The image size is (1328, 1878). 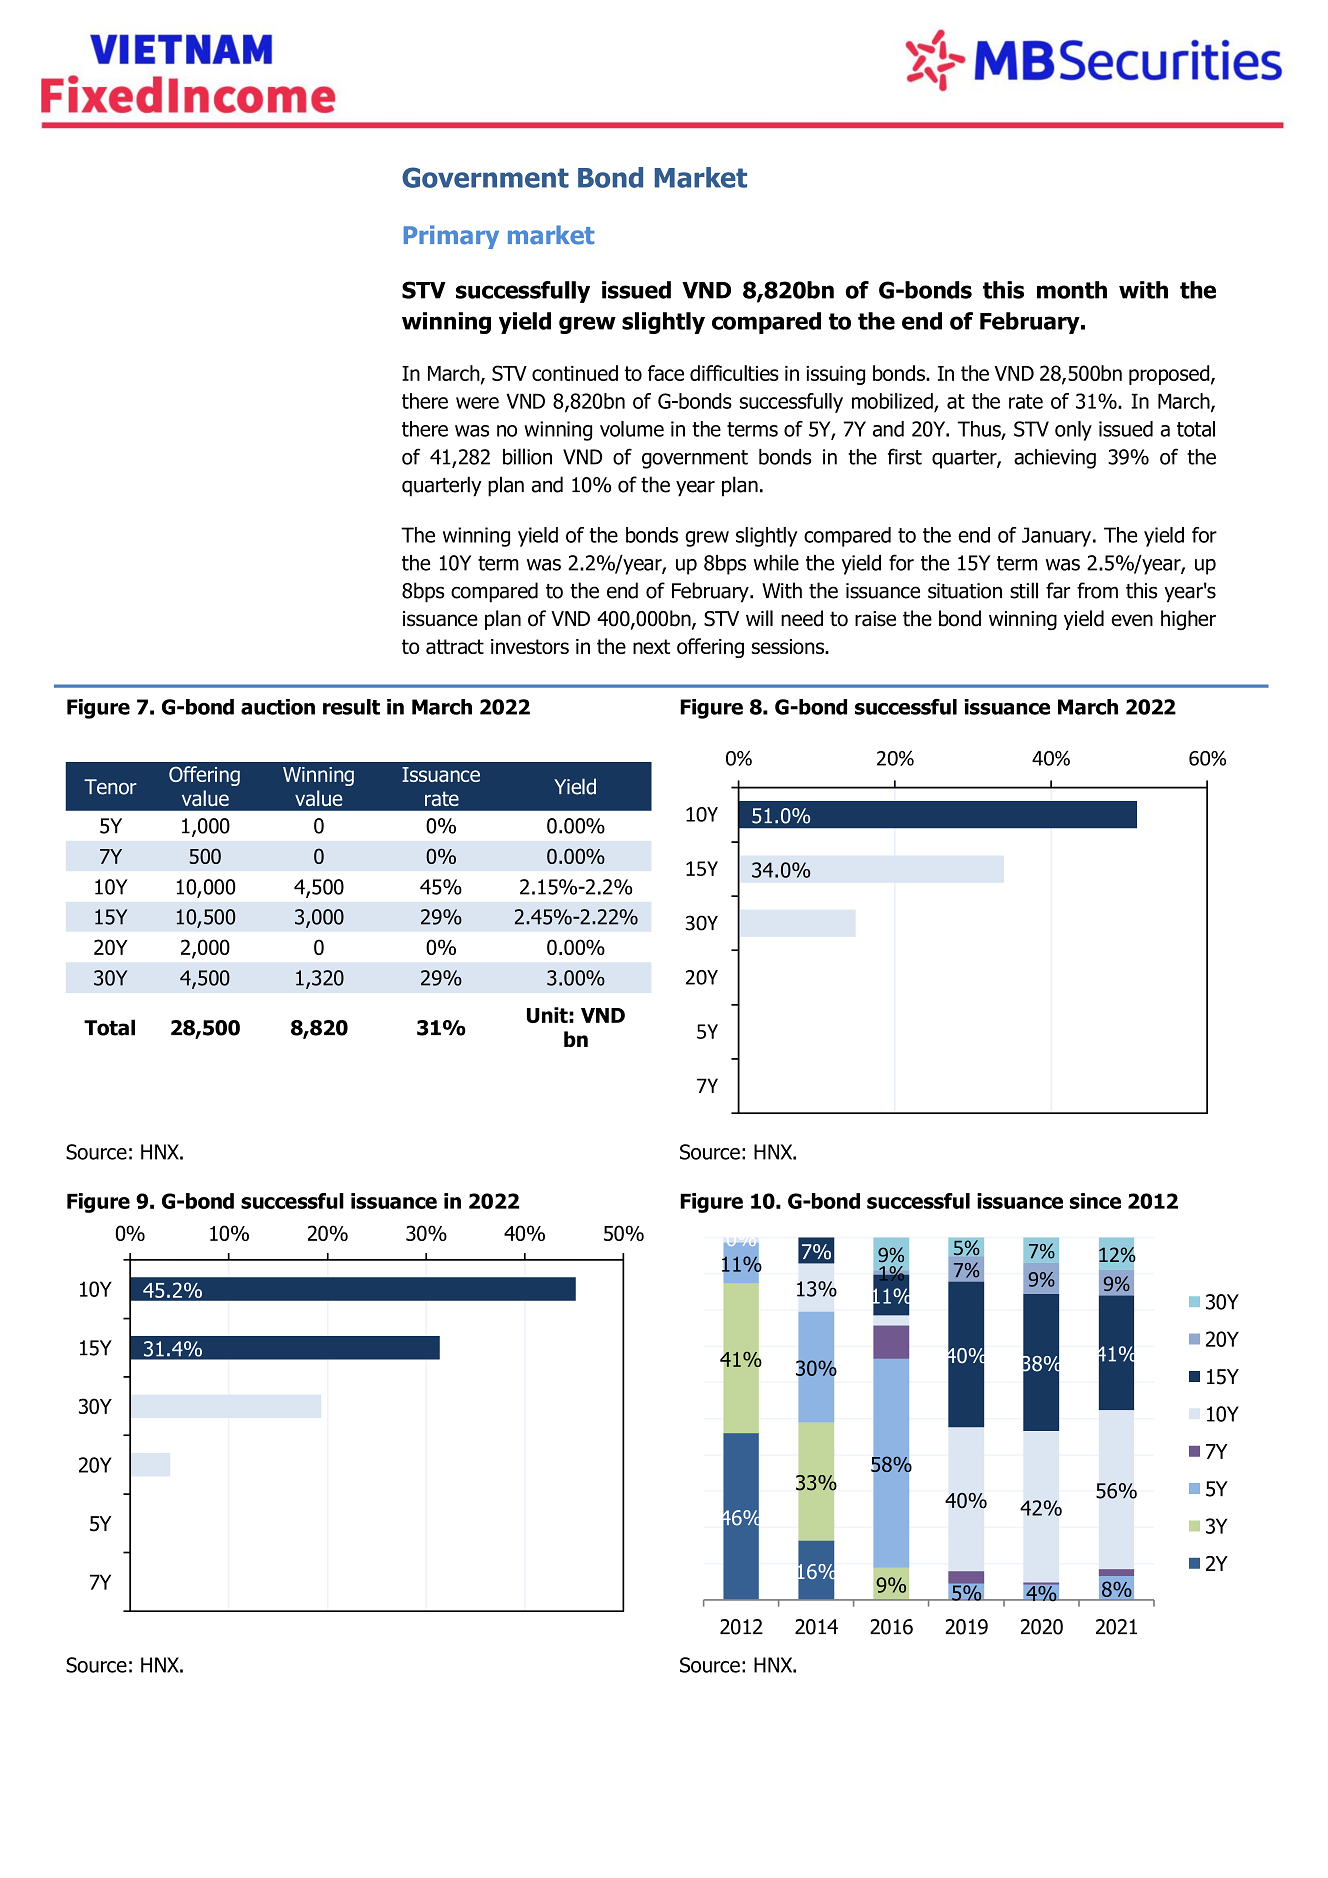 I want to click on volume, so click(x=632, y=429).
